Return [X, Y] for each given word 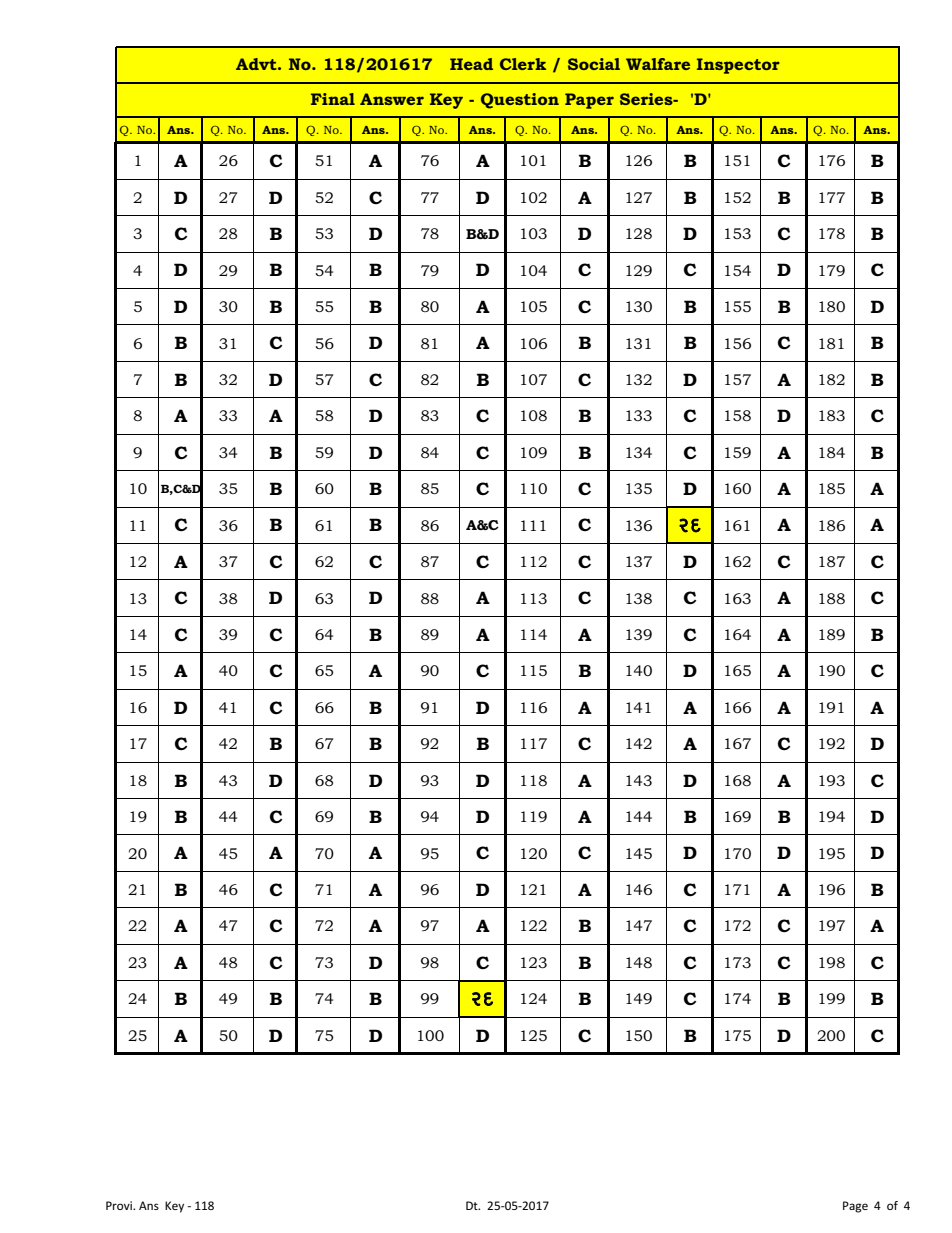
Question [520, 101]
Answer [392, 99]
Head [471, 64]
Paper [589, 101]
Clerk [523, 64]
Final [333, 99]
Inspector [738, 66]
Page [855, 1207]
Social [594, 64]
